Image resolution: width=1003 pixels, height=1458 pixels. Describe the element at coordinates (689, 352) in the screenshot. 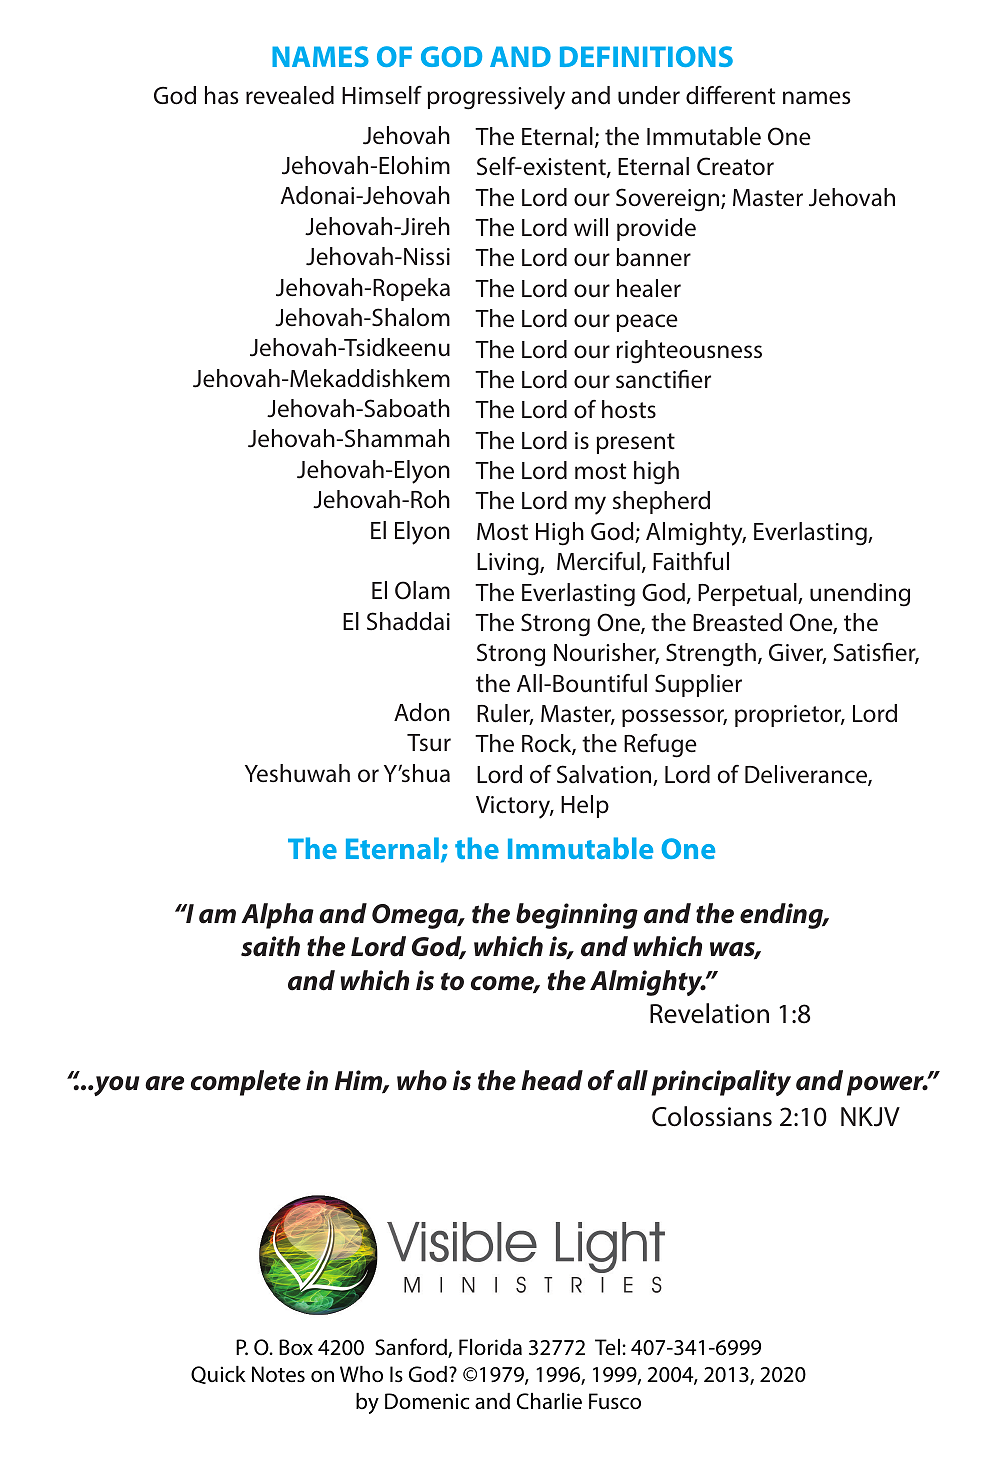

I see `righteousness` at that location.
